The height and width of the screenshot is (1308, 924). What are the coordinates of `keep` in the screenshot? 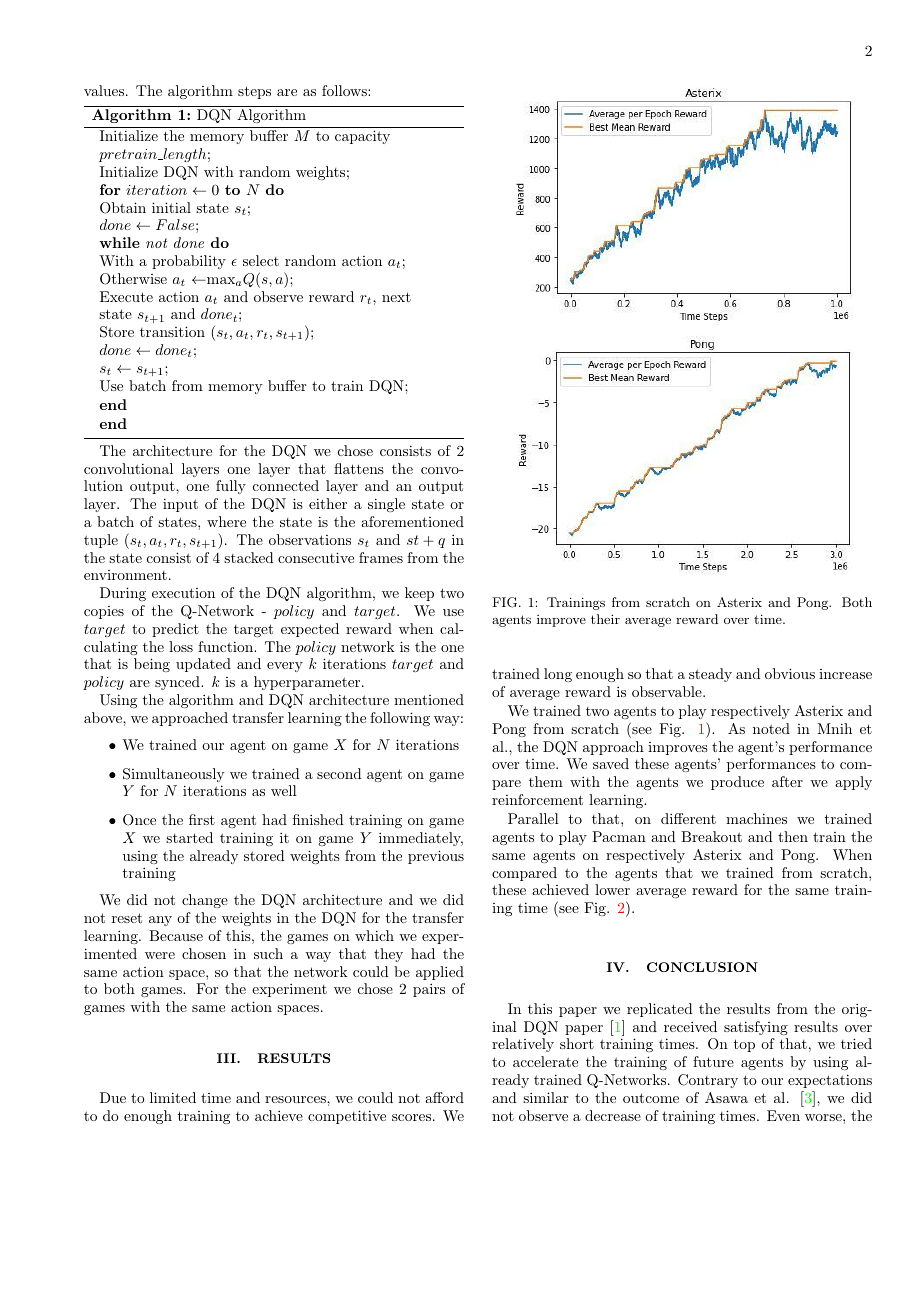 It's located at (419, 594).
